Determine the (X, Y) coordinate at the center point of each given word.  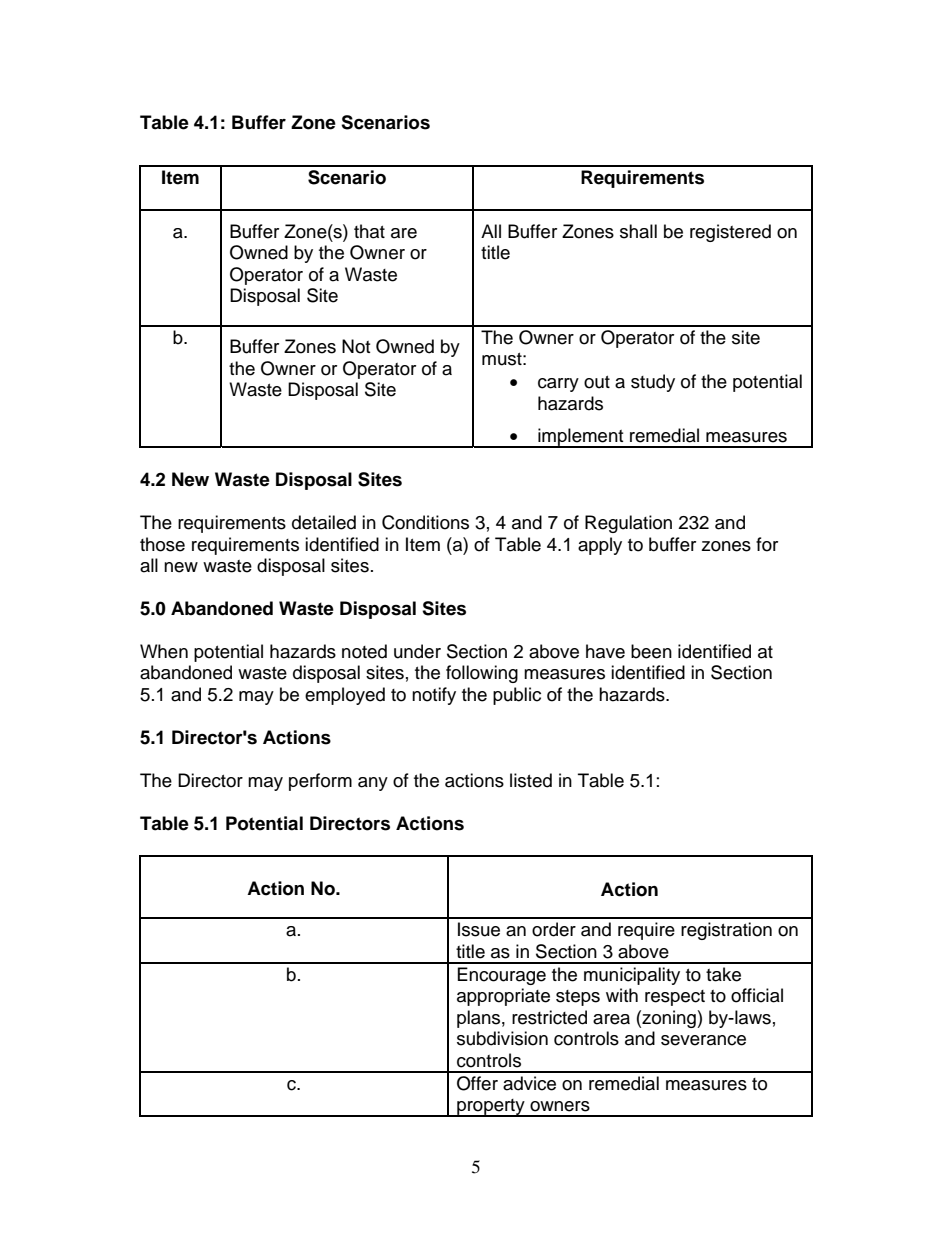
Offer (477, 1083)
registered (730, 233)
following (482, 674)
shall (638, 231)
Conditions (425, 522)
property (491, 1108)
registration (726, 931)
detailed (324, 522)
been (651, 651)
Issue (479, 929)
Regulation (628, 524)
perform (320, 782)
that (369, 231)
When (164, 651)
